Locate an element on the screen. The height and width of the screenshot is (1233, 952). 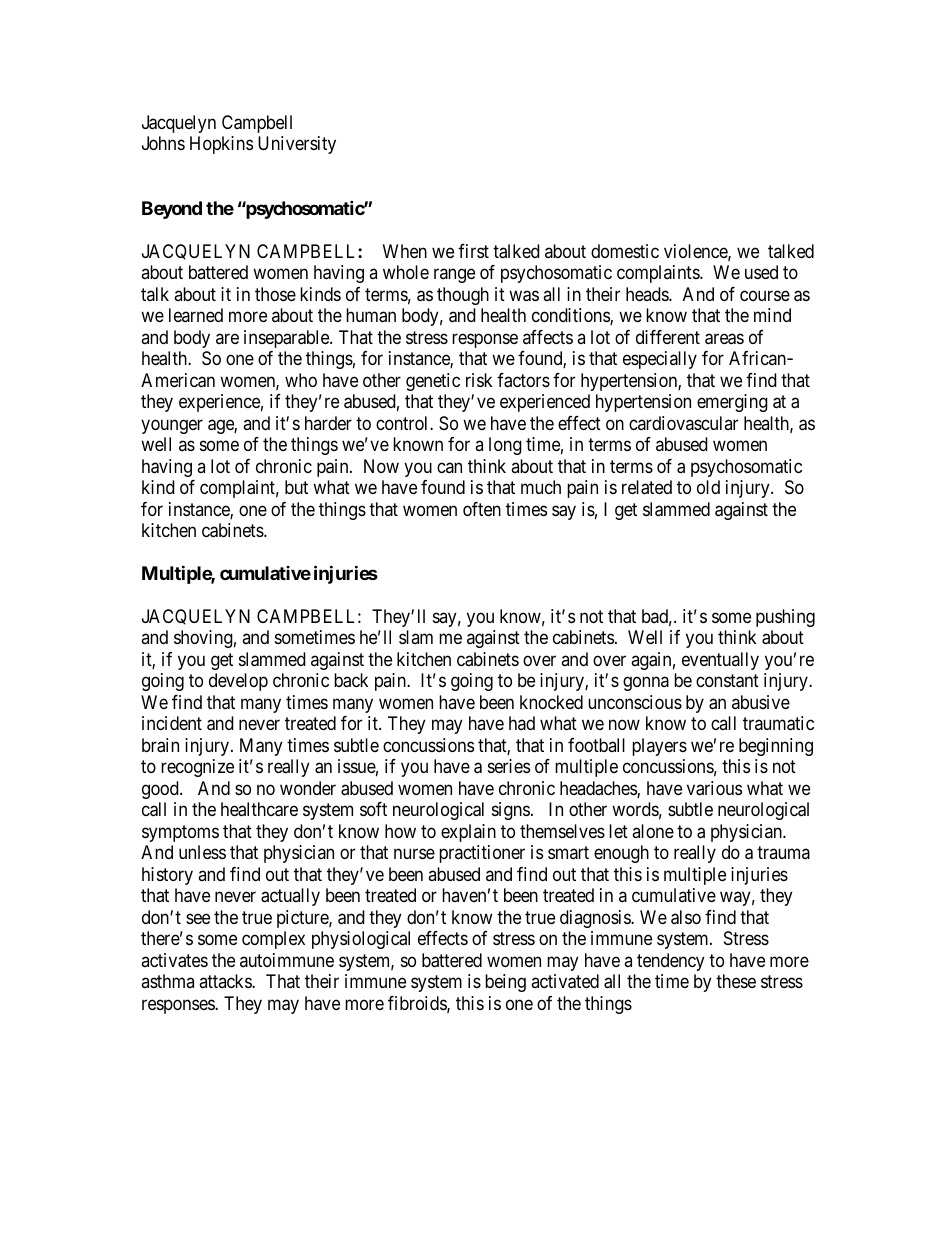
being is located at coordinates (505, 983).
